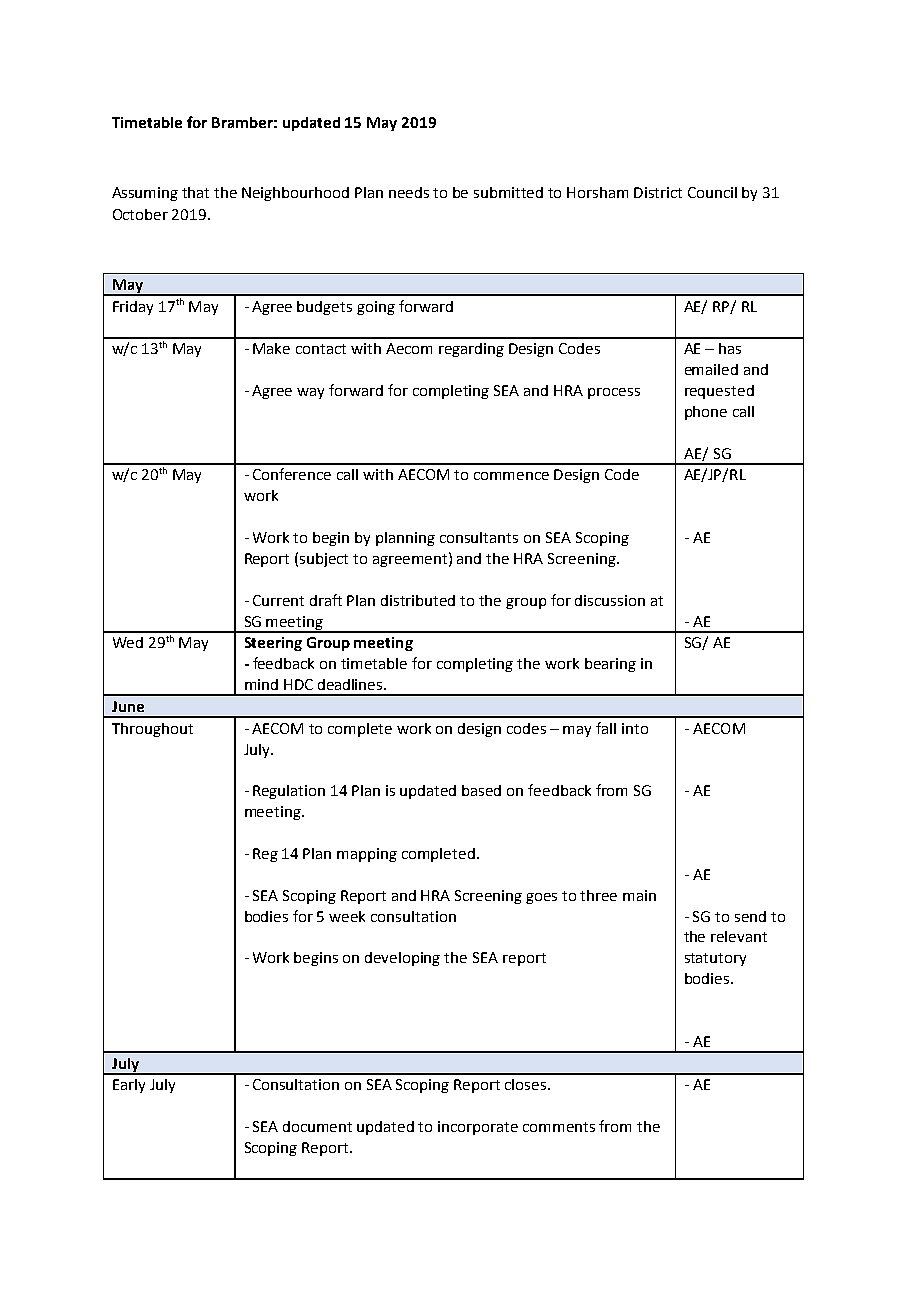 The image size is (924, 1308). I want to click on needs, so click(409, 192).
